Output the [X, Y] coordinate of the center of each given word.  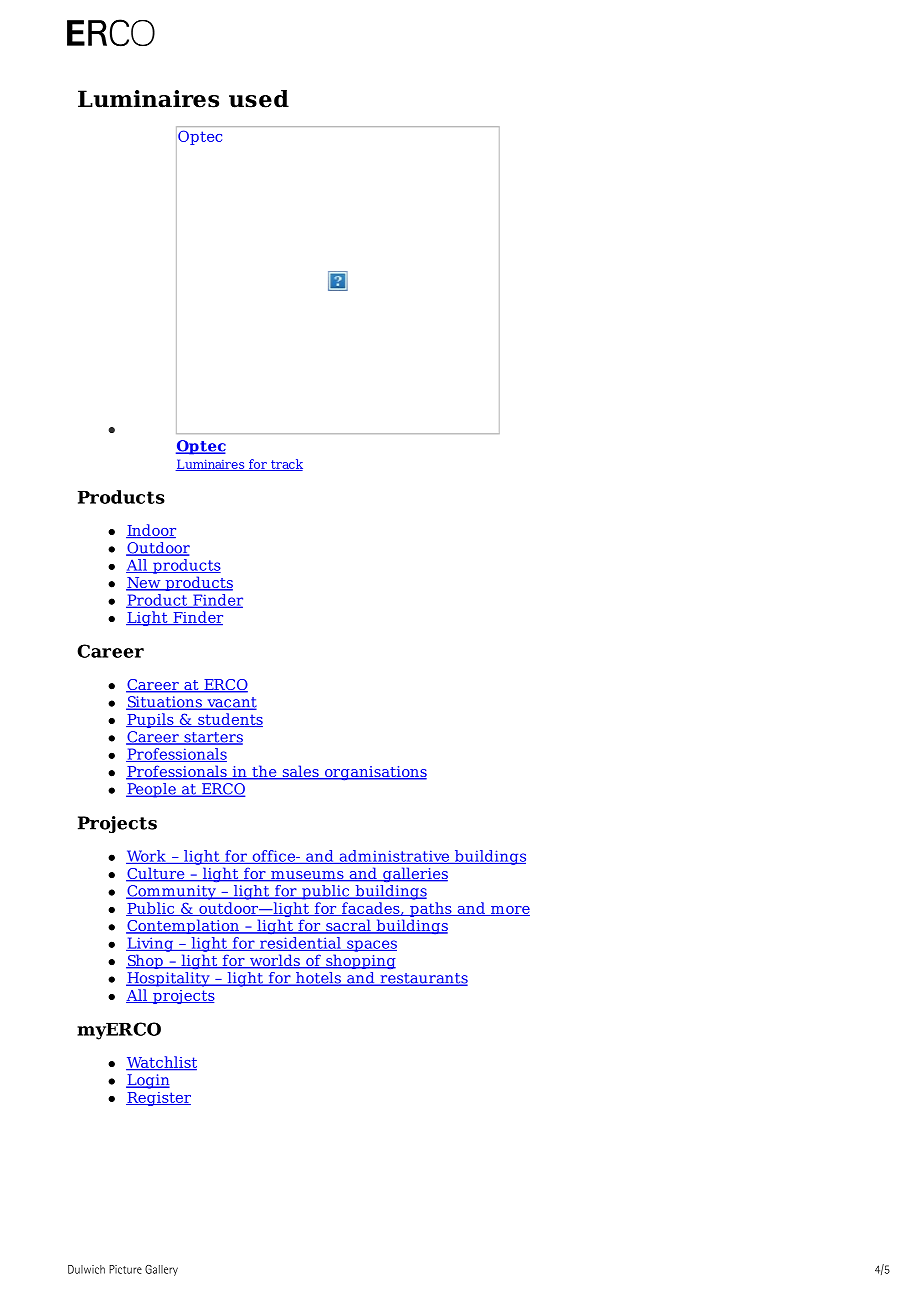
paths [431, 909]
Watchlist [161, 1063]
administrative [394, 857]
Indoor [151, 531]
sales [300, 772]
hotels [318, 979]
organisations [374, 773]
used [259, 99]
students [229, 720]
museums [307, 876]
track [286, 465]
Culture [156, 874]
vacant [231, 703]
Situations [165, 703]
